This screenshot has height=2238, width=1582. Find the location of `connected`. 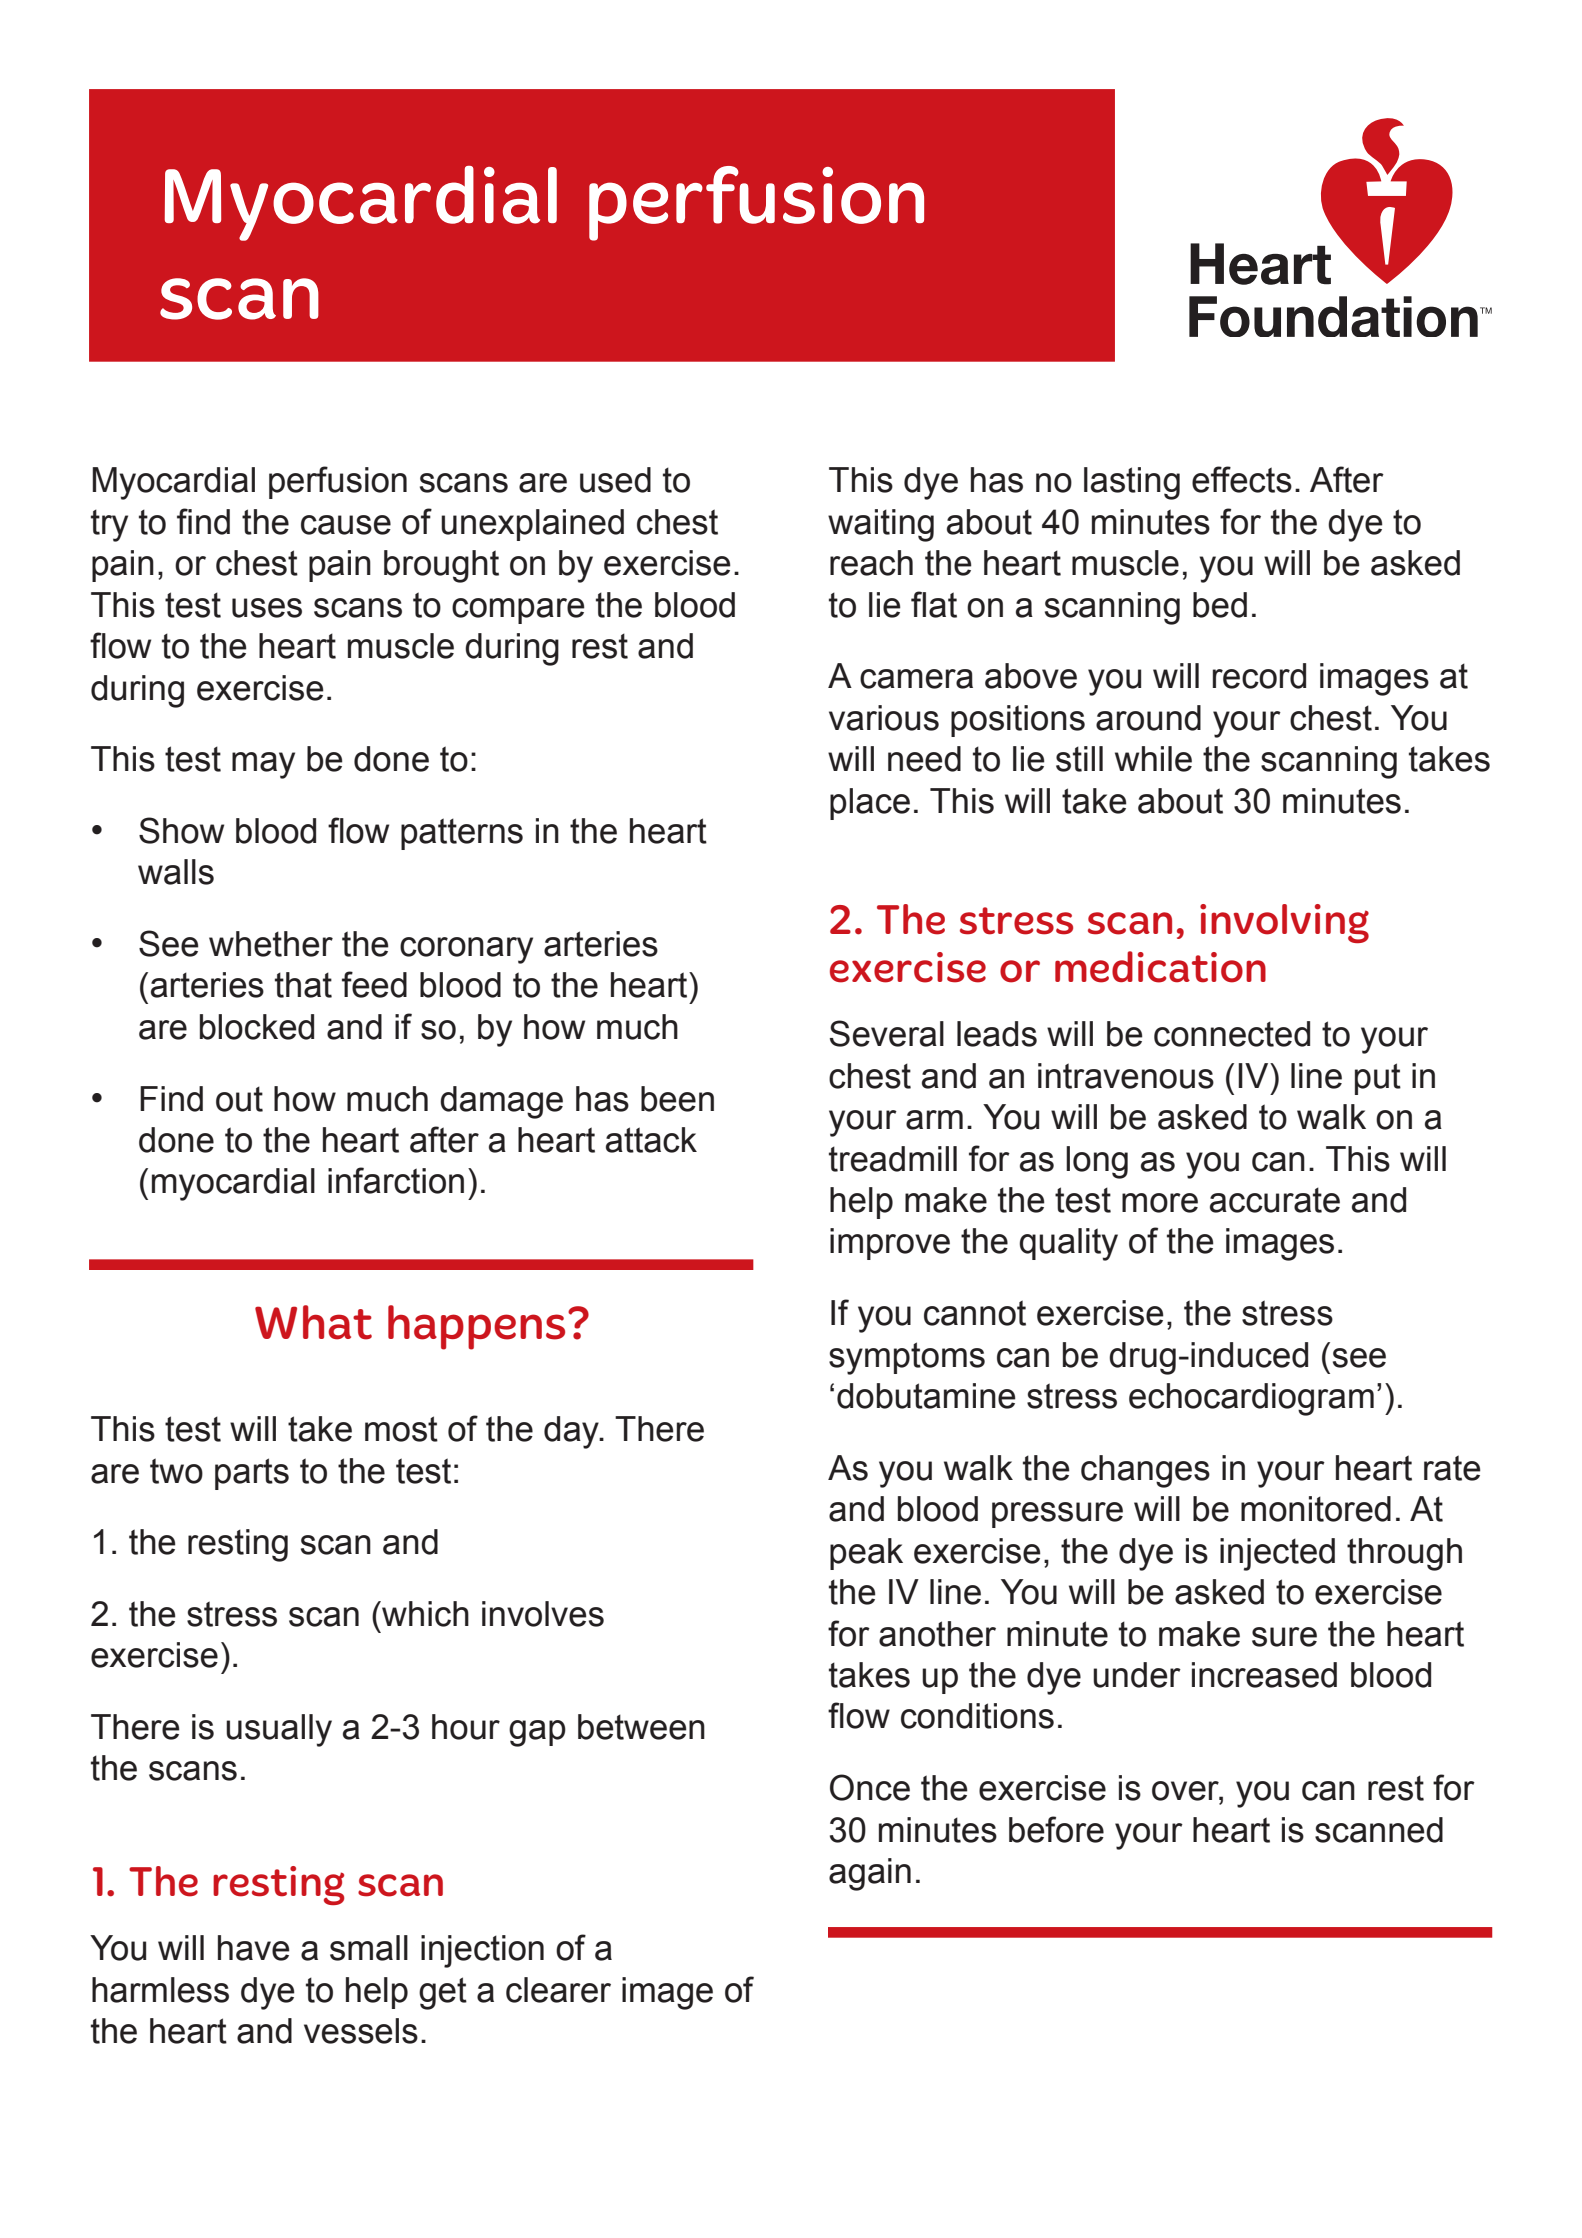

connected is located at coordinates (1232, 1034).
